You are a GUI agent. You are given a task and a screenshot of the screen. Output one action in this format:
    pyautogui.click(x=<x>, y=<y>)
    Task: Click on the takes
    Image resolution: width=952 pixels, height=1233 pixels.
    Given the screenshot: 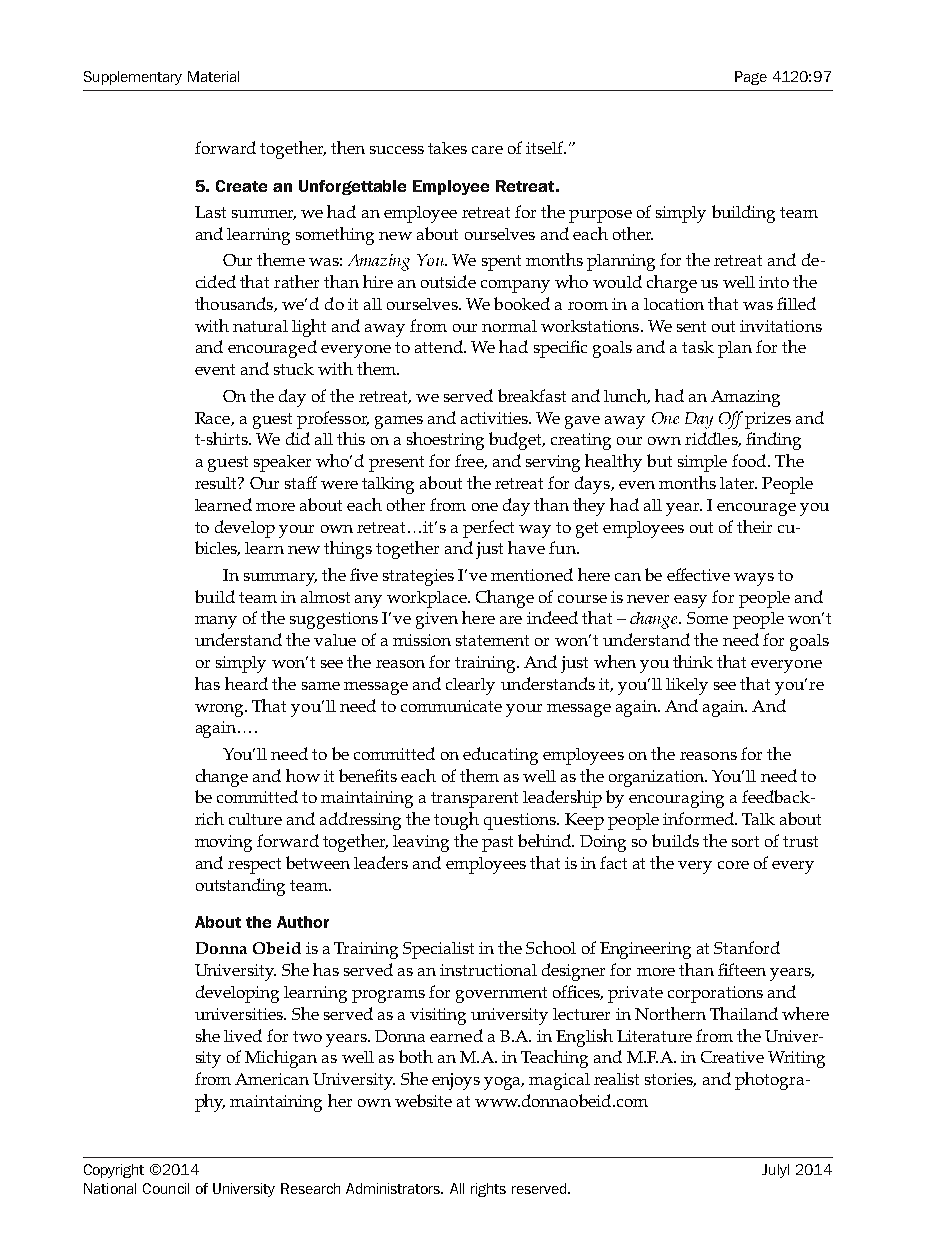 What is the action you would take?
    pyautogui.click(x=447, y=148)
